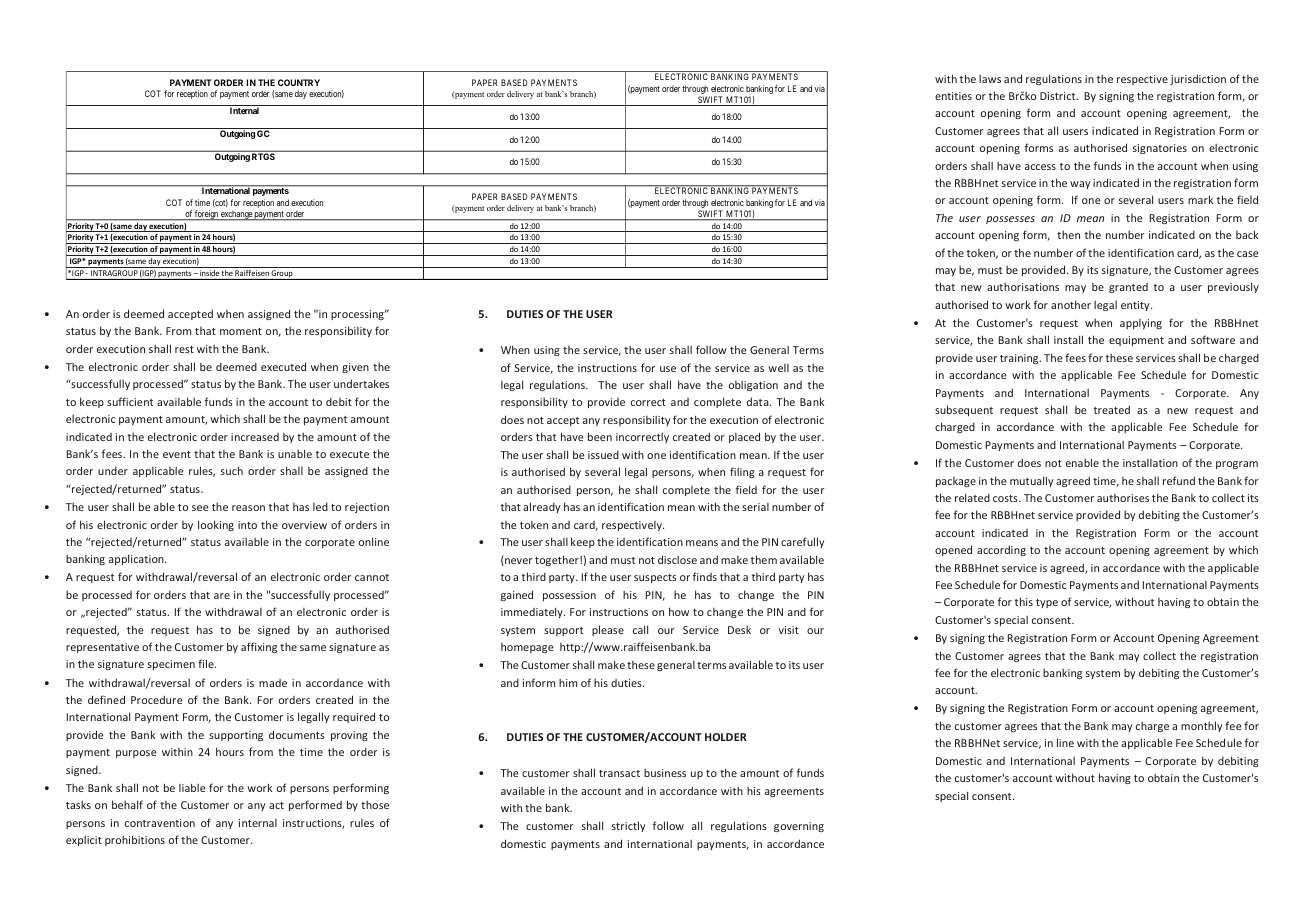  What do you see at coordinates (1201, 726) in the image?
I see `monthly` at bounding box center [1201, 726].
